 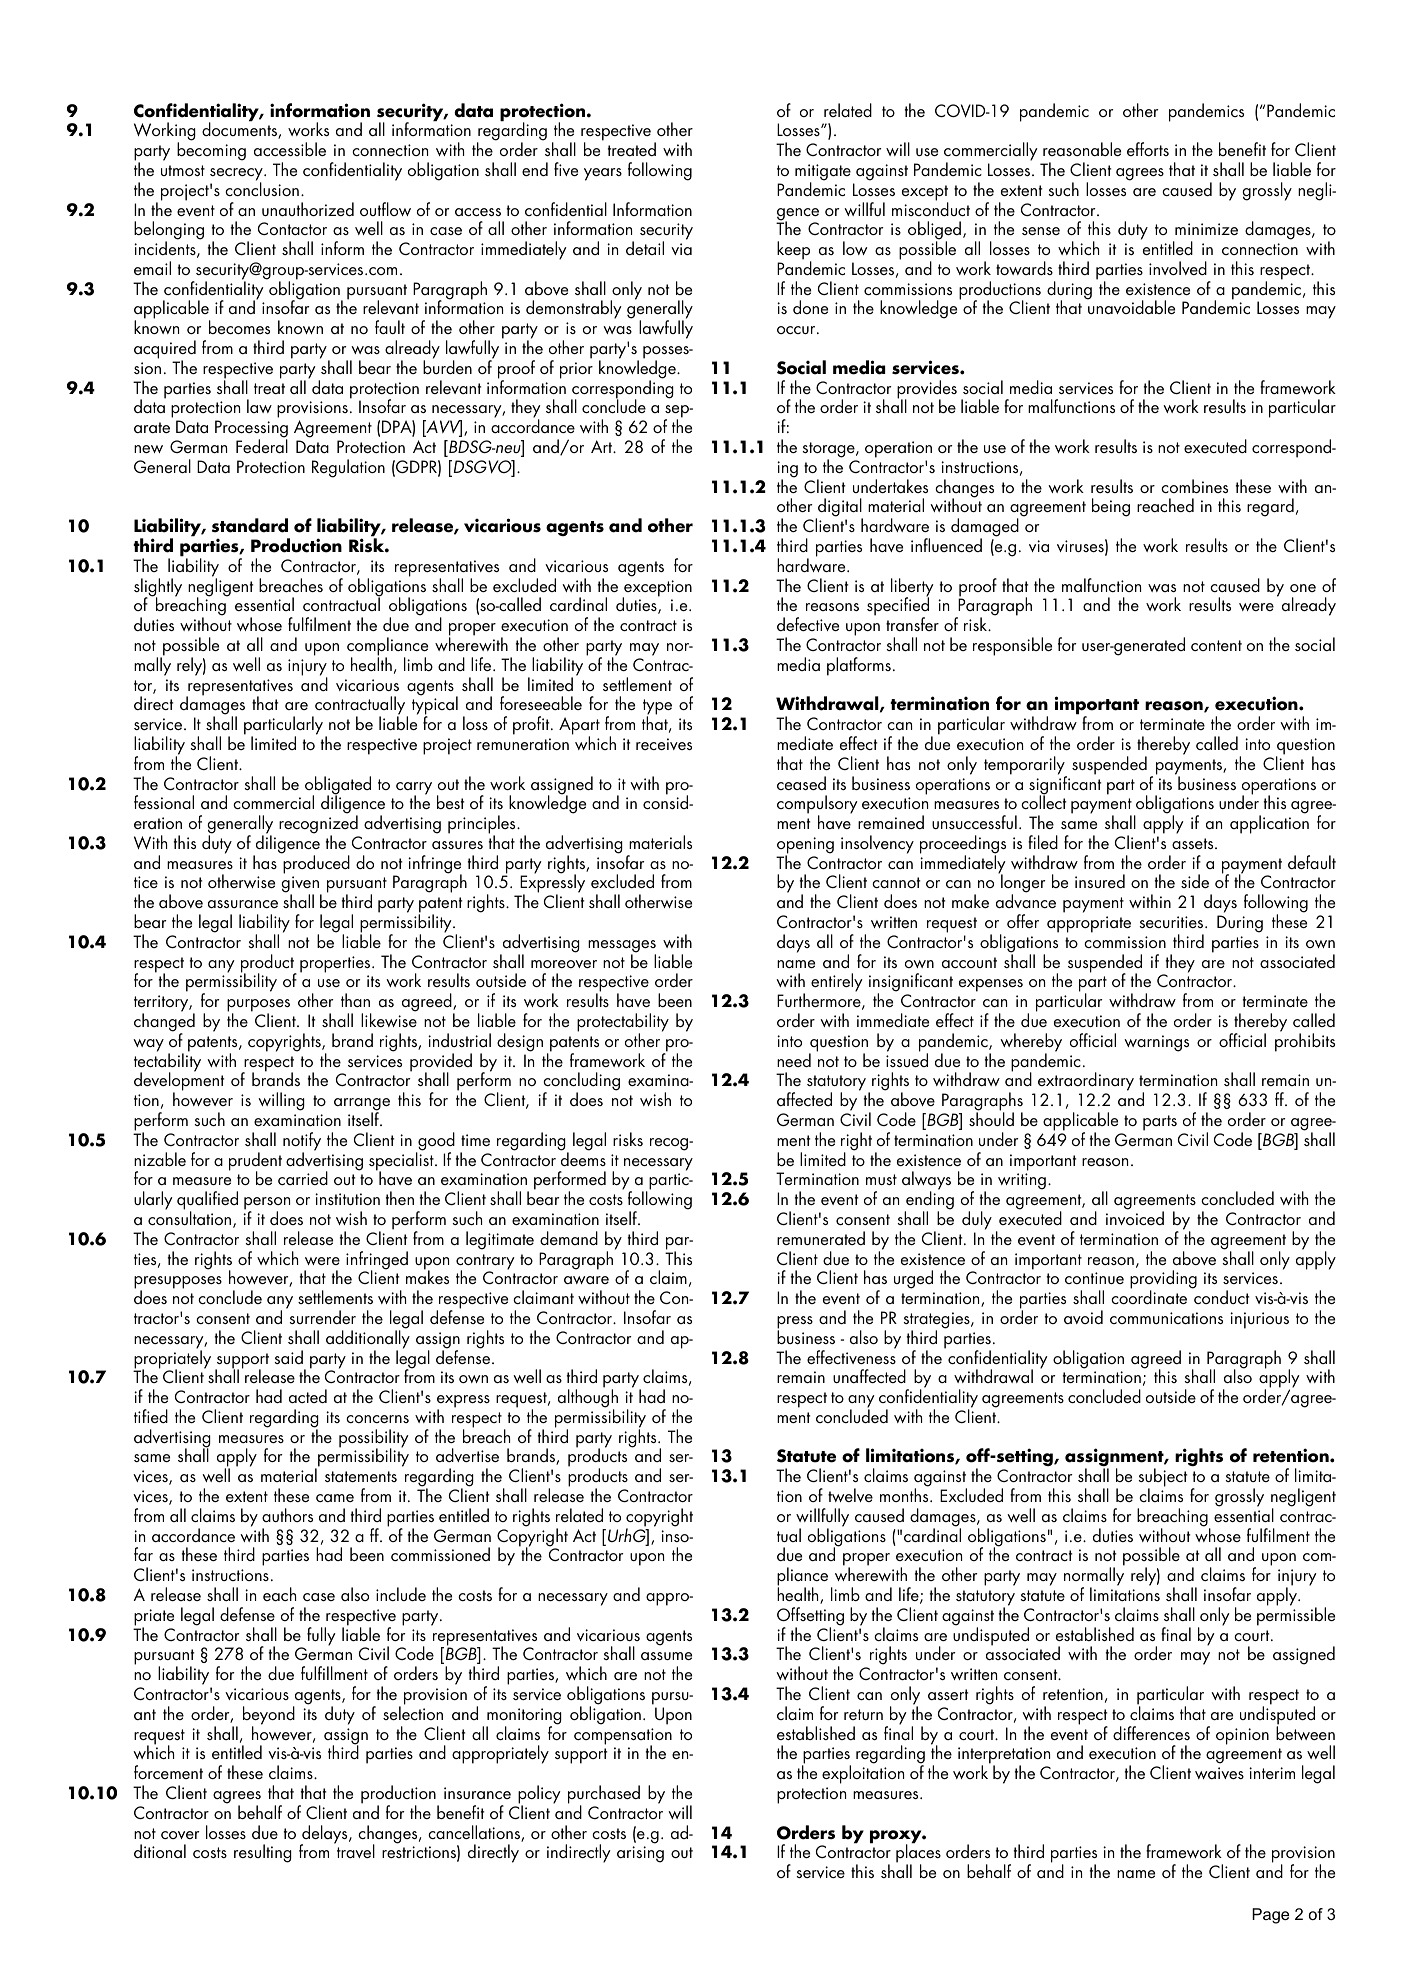 What do you see at coordinates (794, 1060) in the image?
I see `need` at bounding box center [794, 1060].
